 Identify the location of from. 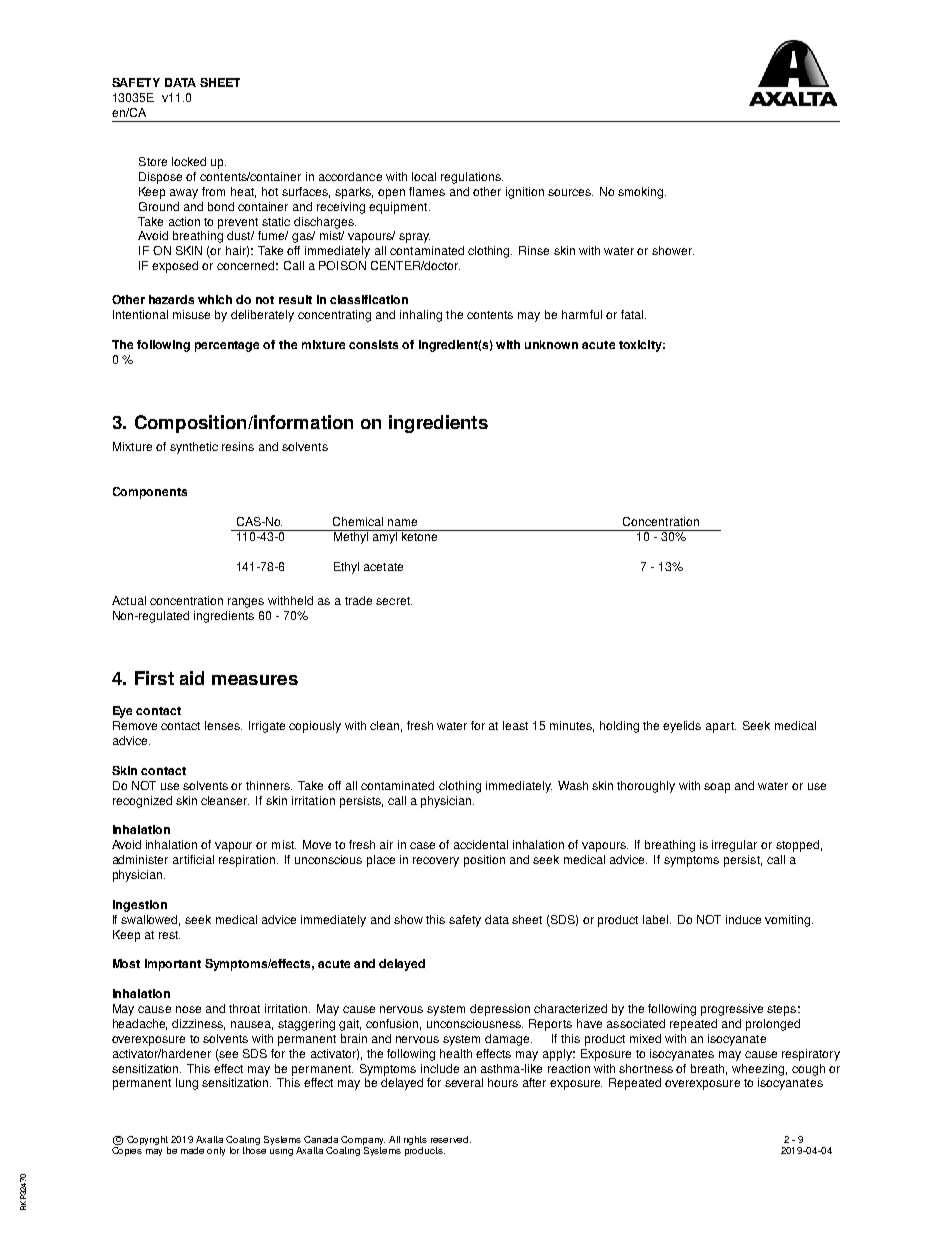
(213, 191).
